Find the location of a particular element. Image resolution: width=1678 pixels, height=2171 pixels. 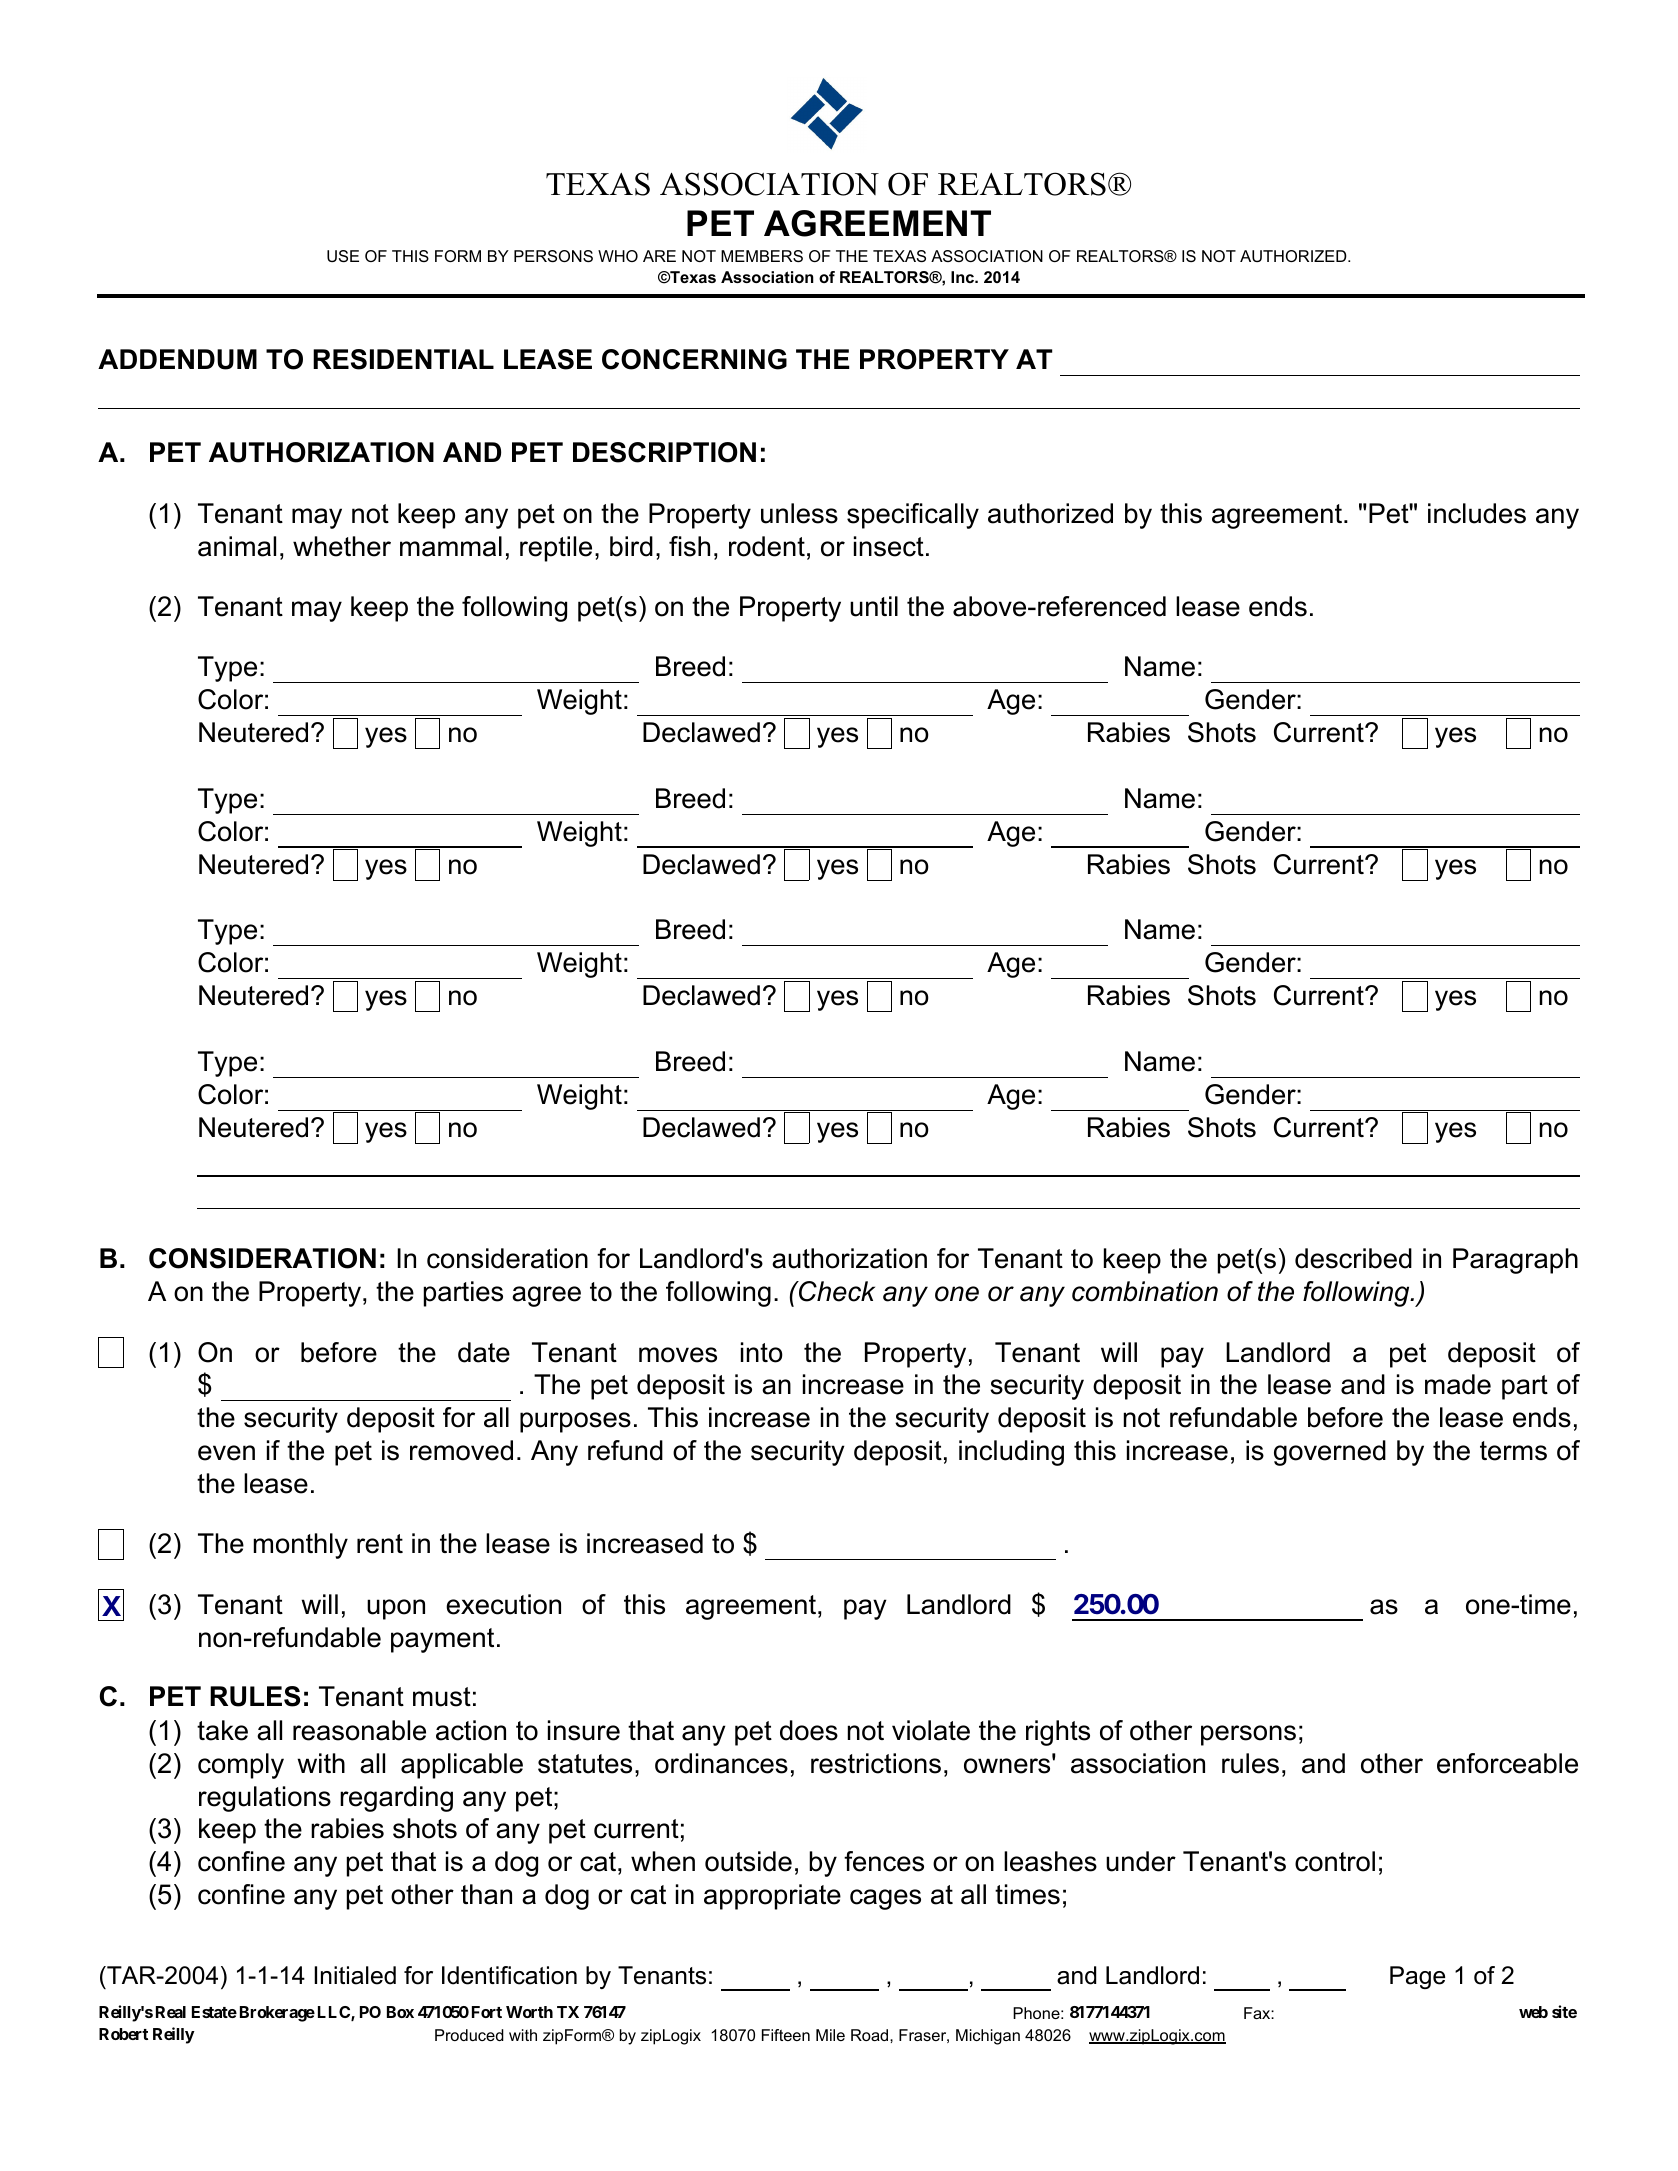

Check is located at coordinates (836, 1291).
